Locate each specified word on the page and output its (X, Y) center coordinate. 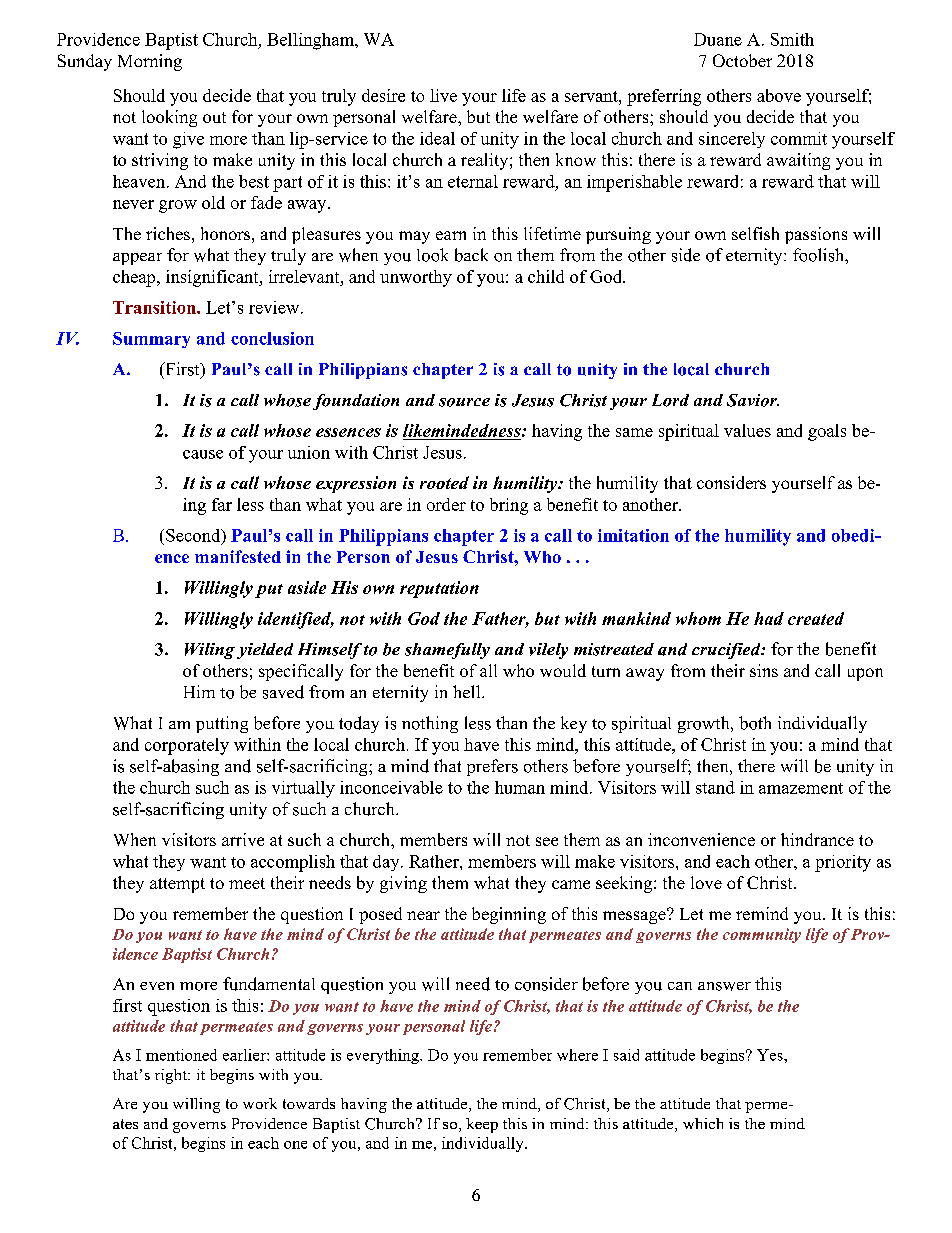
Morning (150, 62)
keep (482, 1125)
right (172, 1076)
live (443, 95)
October (742, 60)
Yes (771, 1055)
